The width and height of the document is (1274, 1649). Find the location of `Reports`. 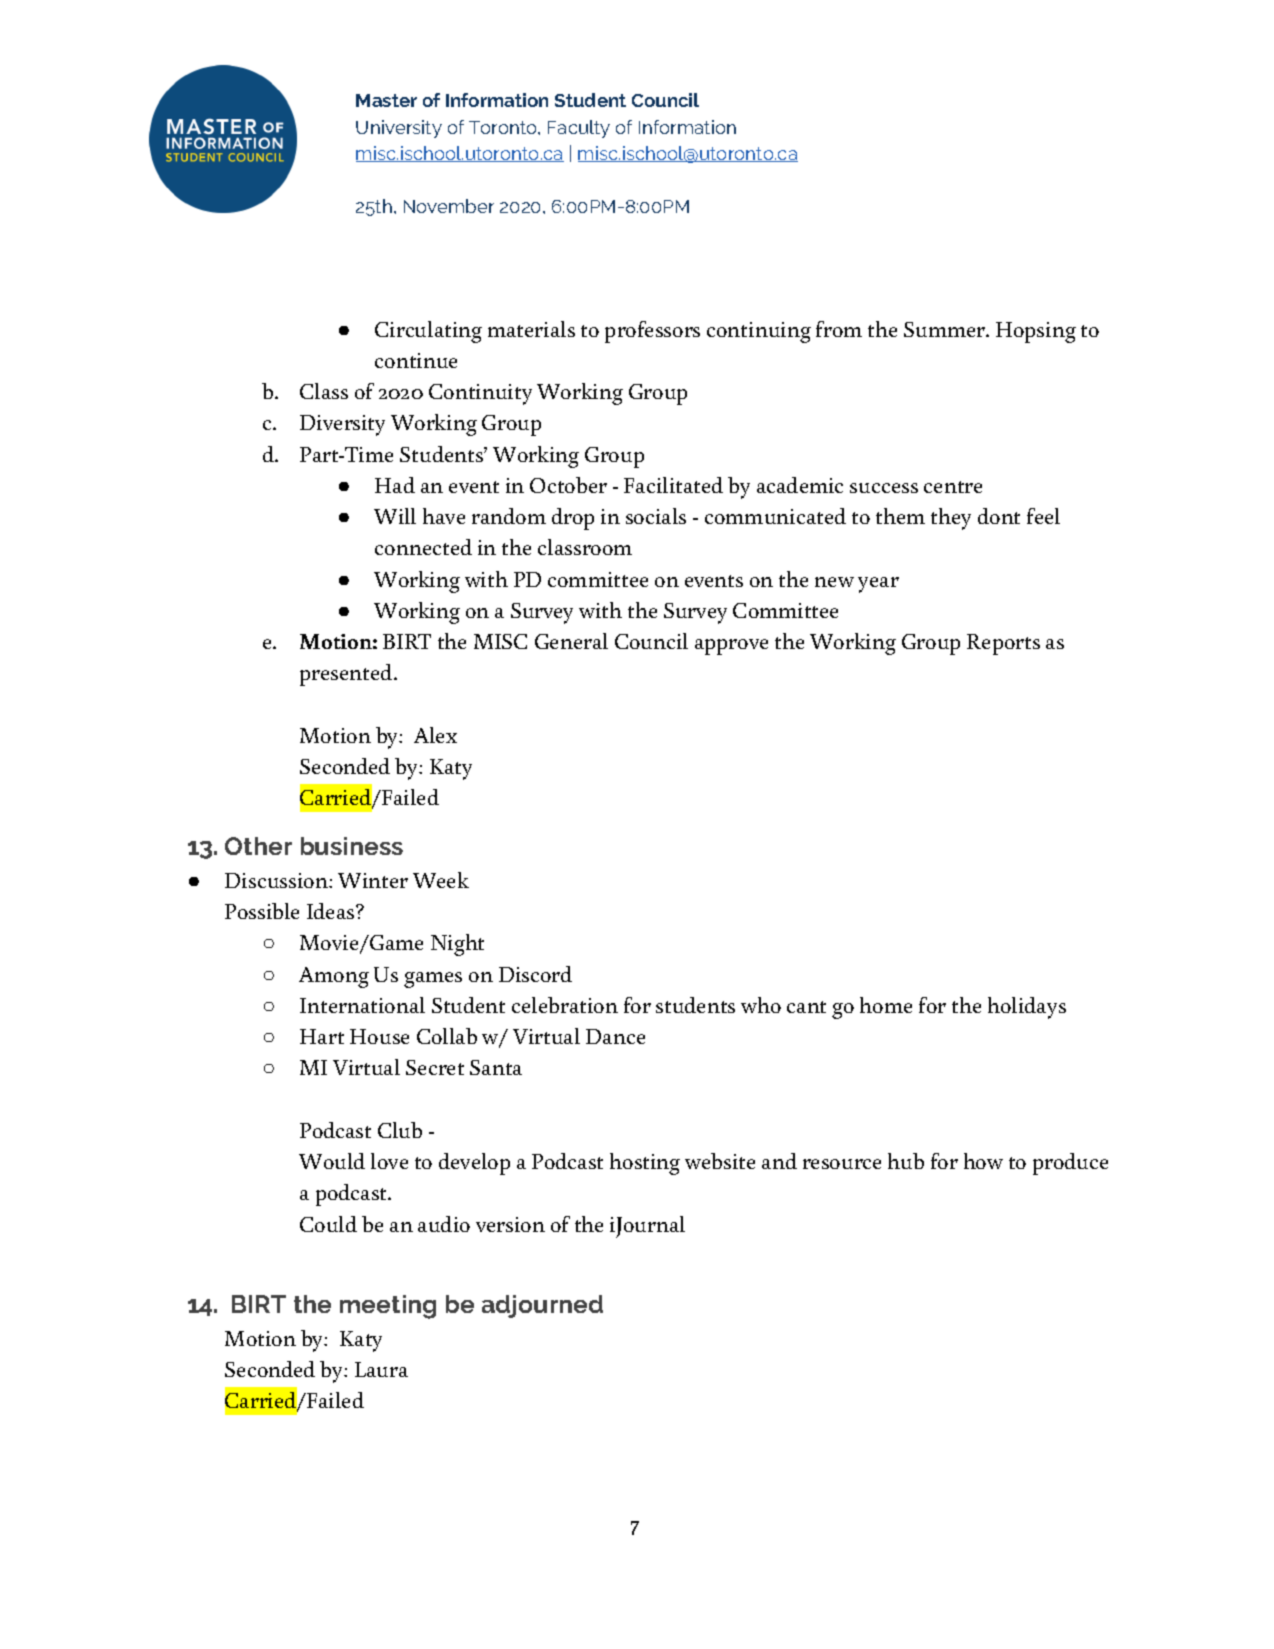

Reports is located at coordinates (1003, 644).
